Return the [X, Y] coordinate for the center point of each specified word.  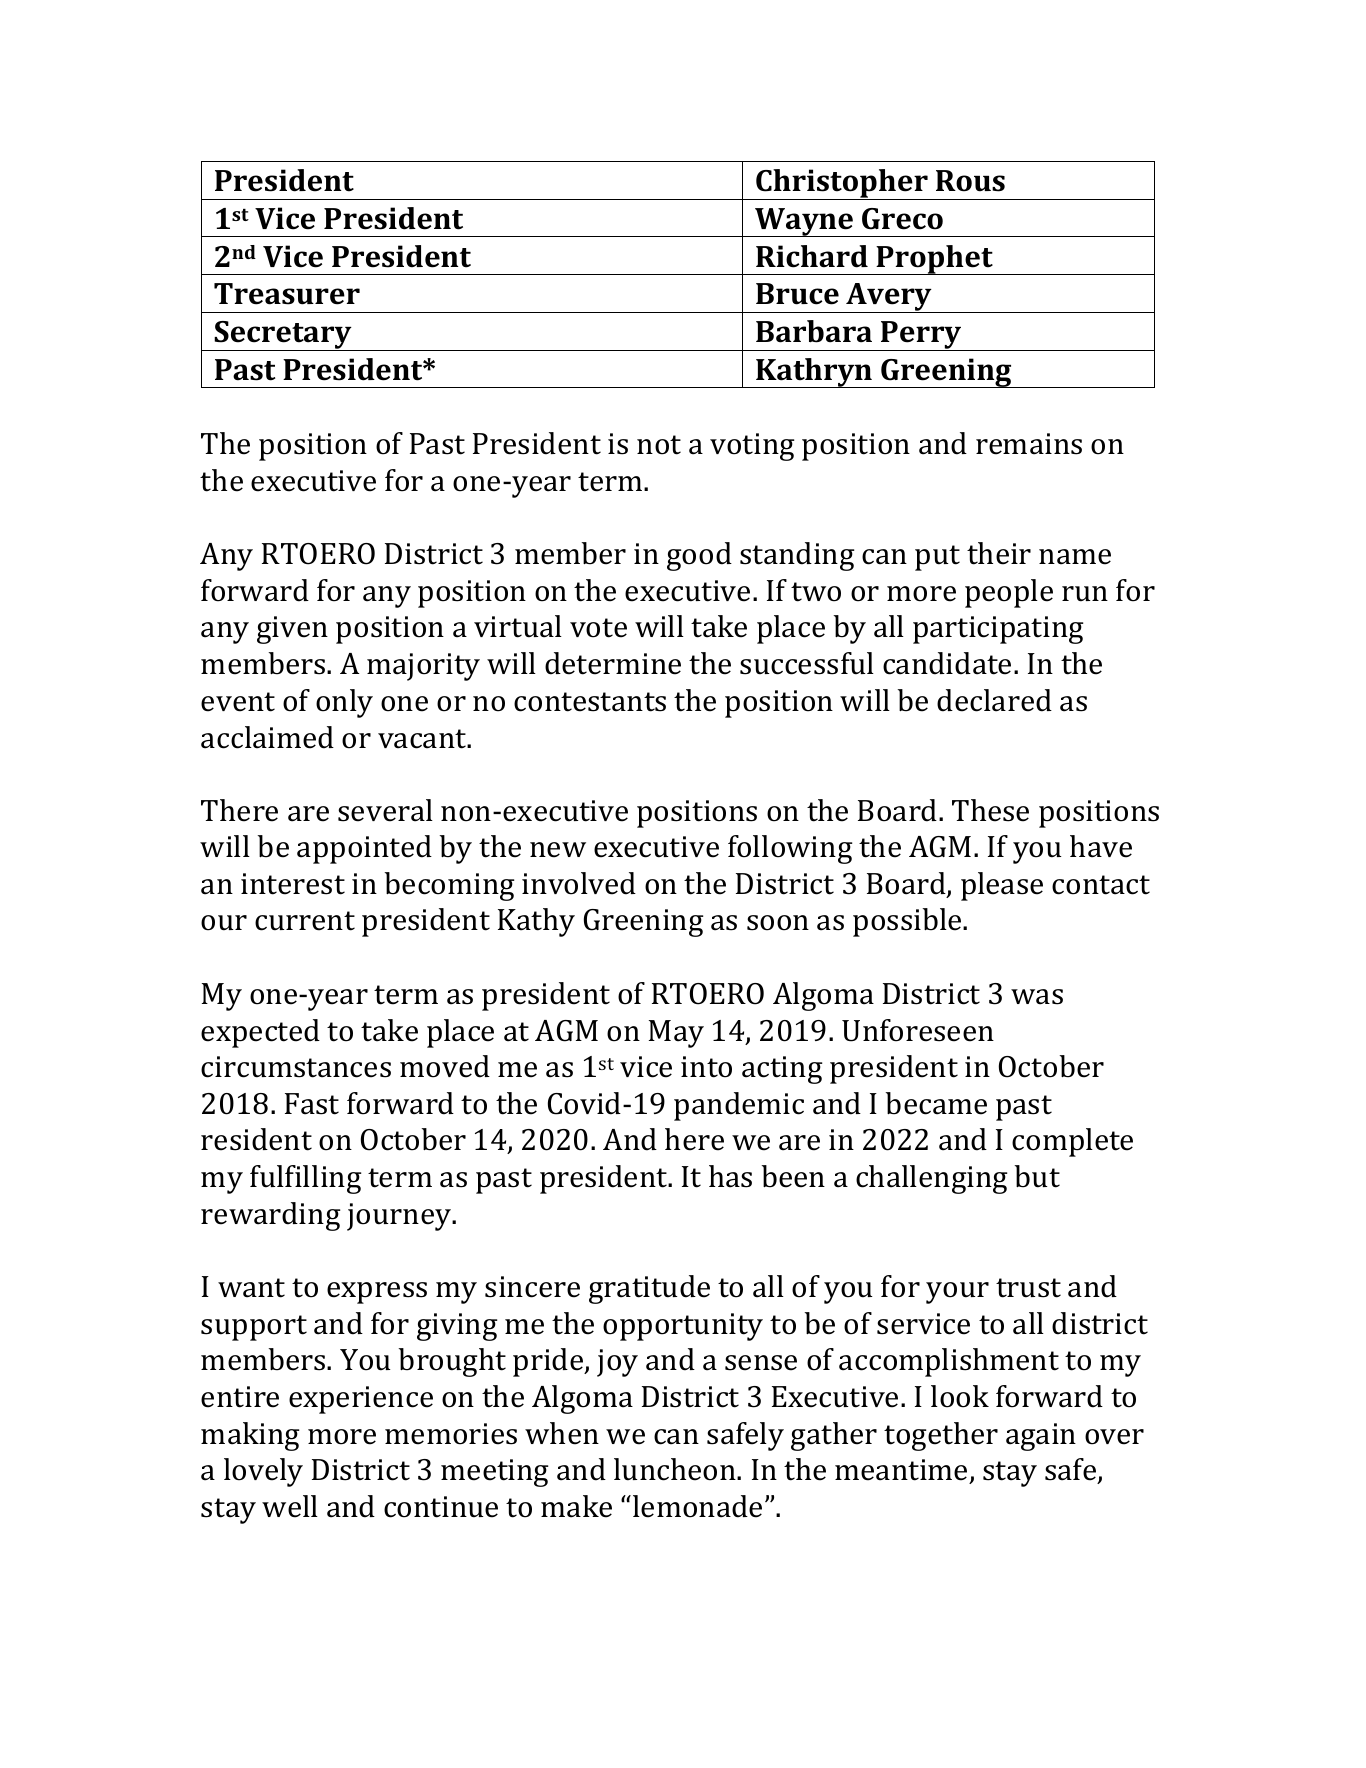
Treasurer [287, 294]
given [292, 630]
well [290, 1506]
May [676, 1034]
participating [998, 630]
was [1037, 997]
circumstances [296, 1067]
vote [598, 628]
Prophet [934, 260]
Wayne [804, 222]
